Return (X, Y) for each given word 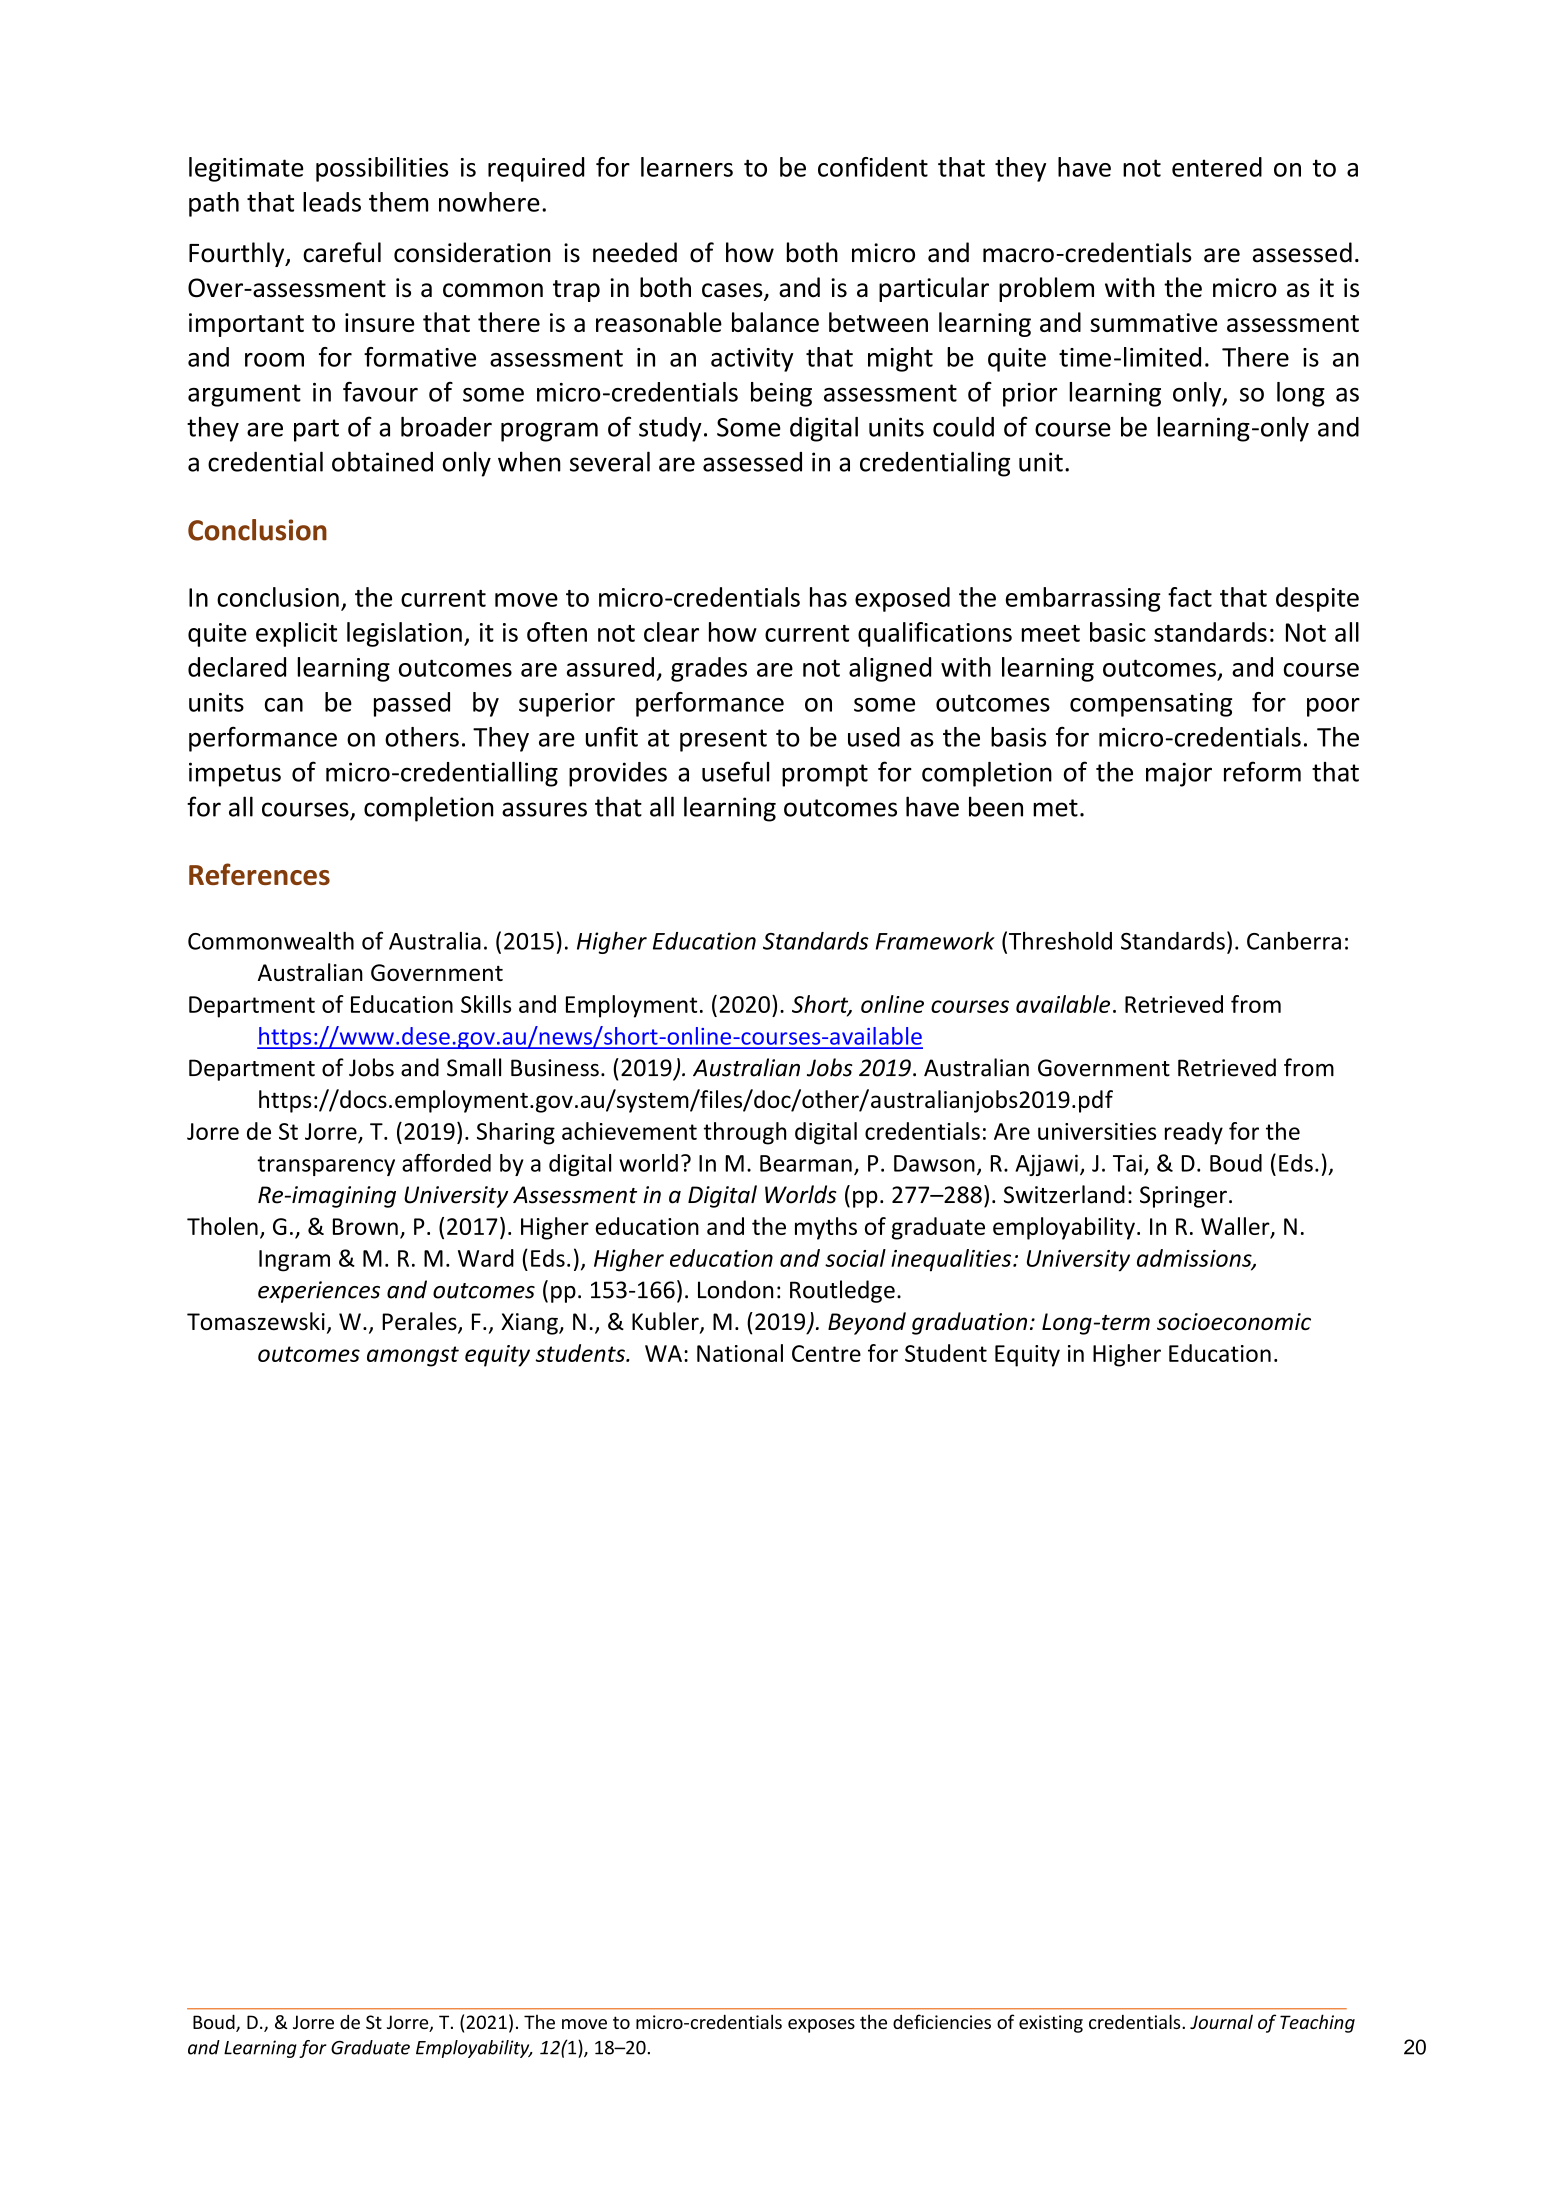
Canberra (1294, 941)
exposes (821, 2026)
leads (332, 202)
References (259, 874)
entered (1217, 167)
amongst (413, 1356)
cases (733, 291)
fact (1190, 597)
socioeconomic (1234, 1321)
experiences (319, 1292)
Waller (1236, 1227)
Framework (935, 941)
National (740, 1353)
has (828, 597)
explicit (296, 634)
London (735, 1289)
